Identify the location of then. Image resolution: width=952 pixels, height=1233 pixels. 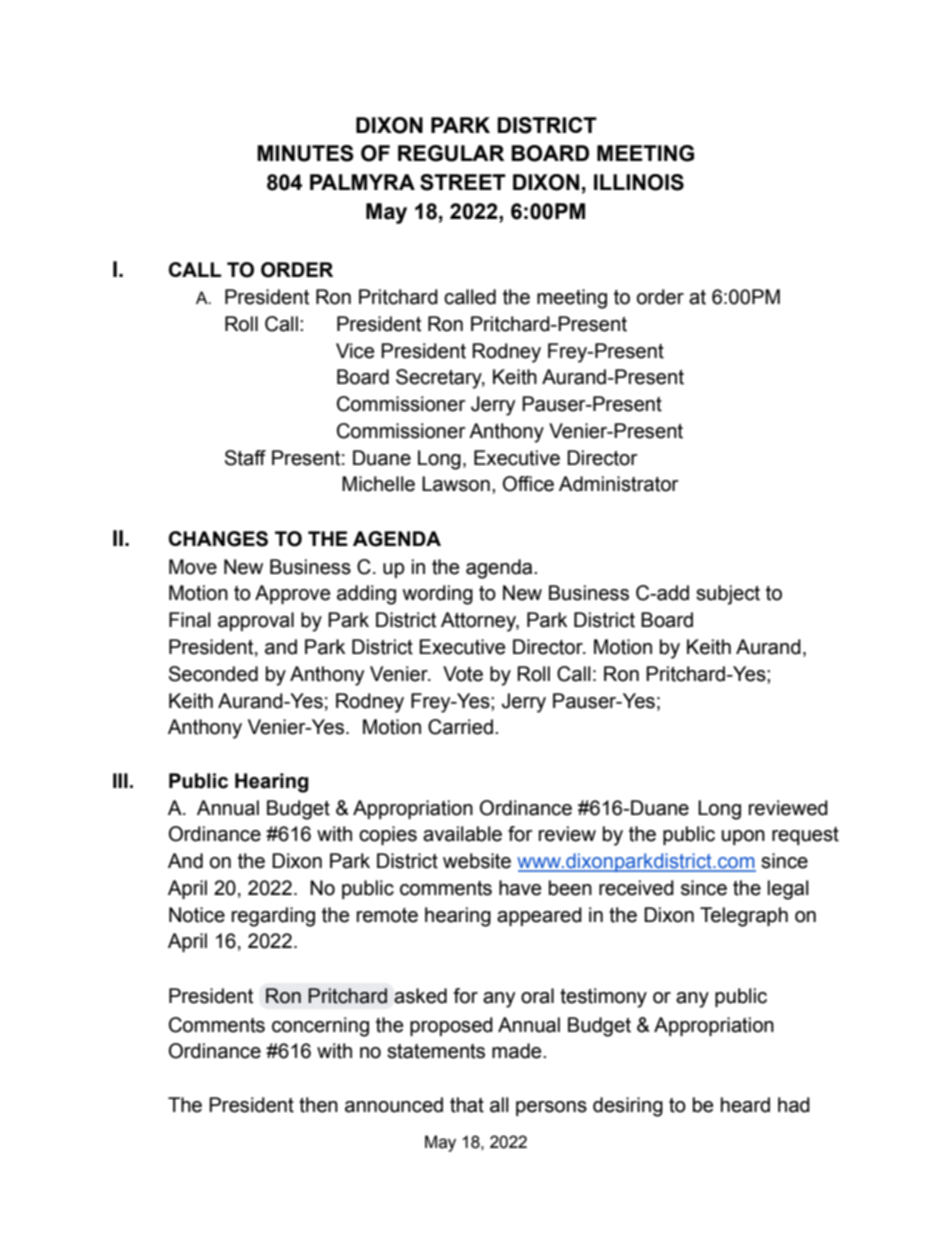
(318, 1105).
